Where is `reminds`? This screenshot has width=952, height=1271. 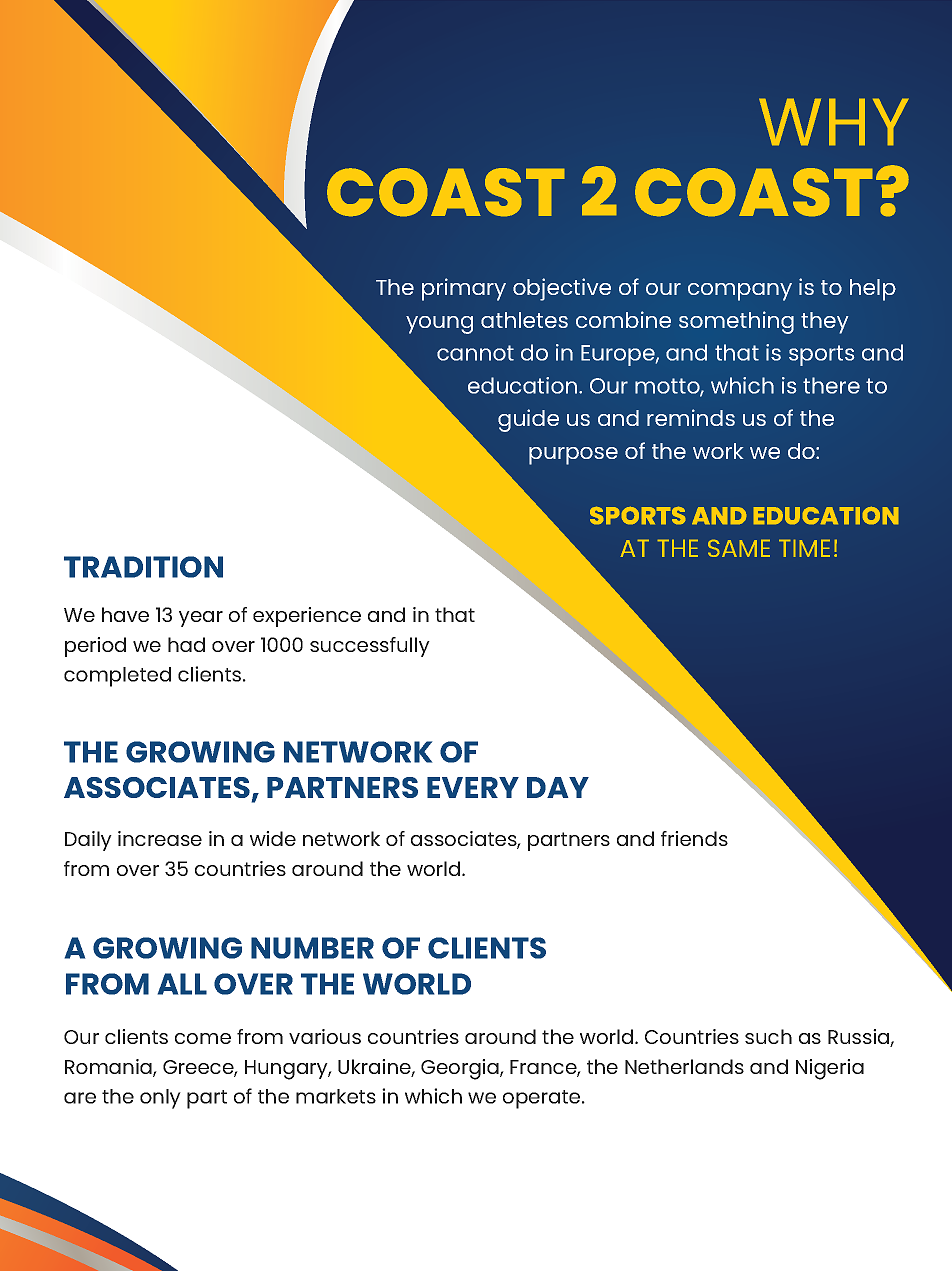 reminds is located at coordinates (691, 417).
